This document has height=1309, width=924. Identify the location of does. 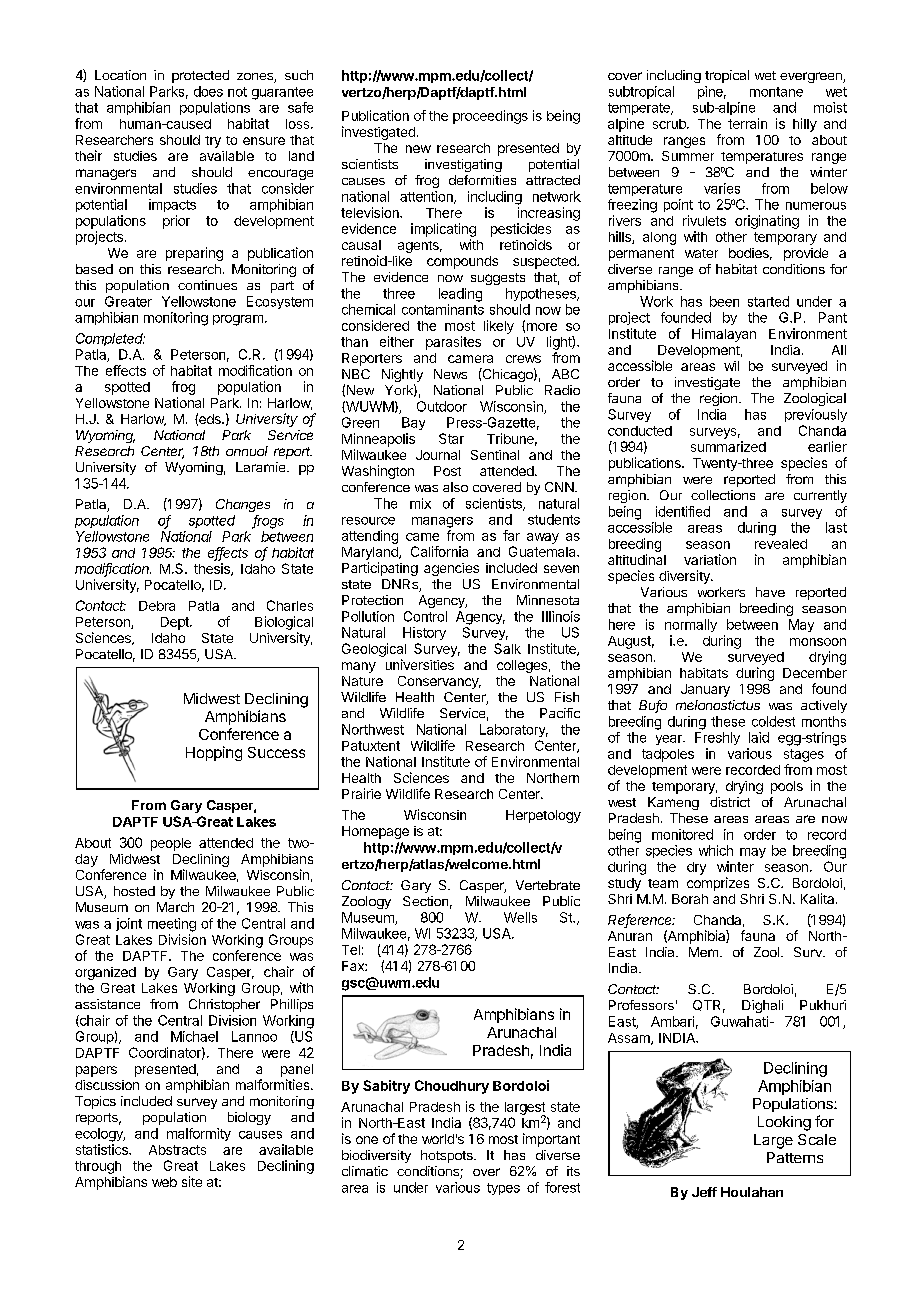
(208, 91).
